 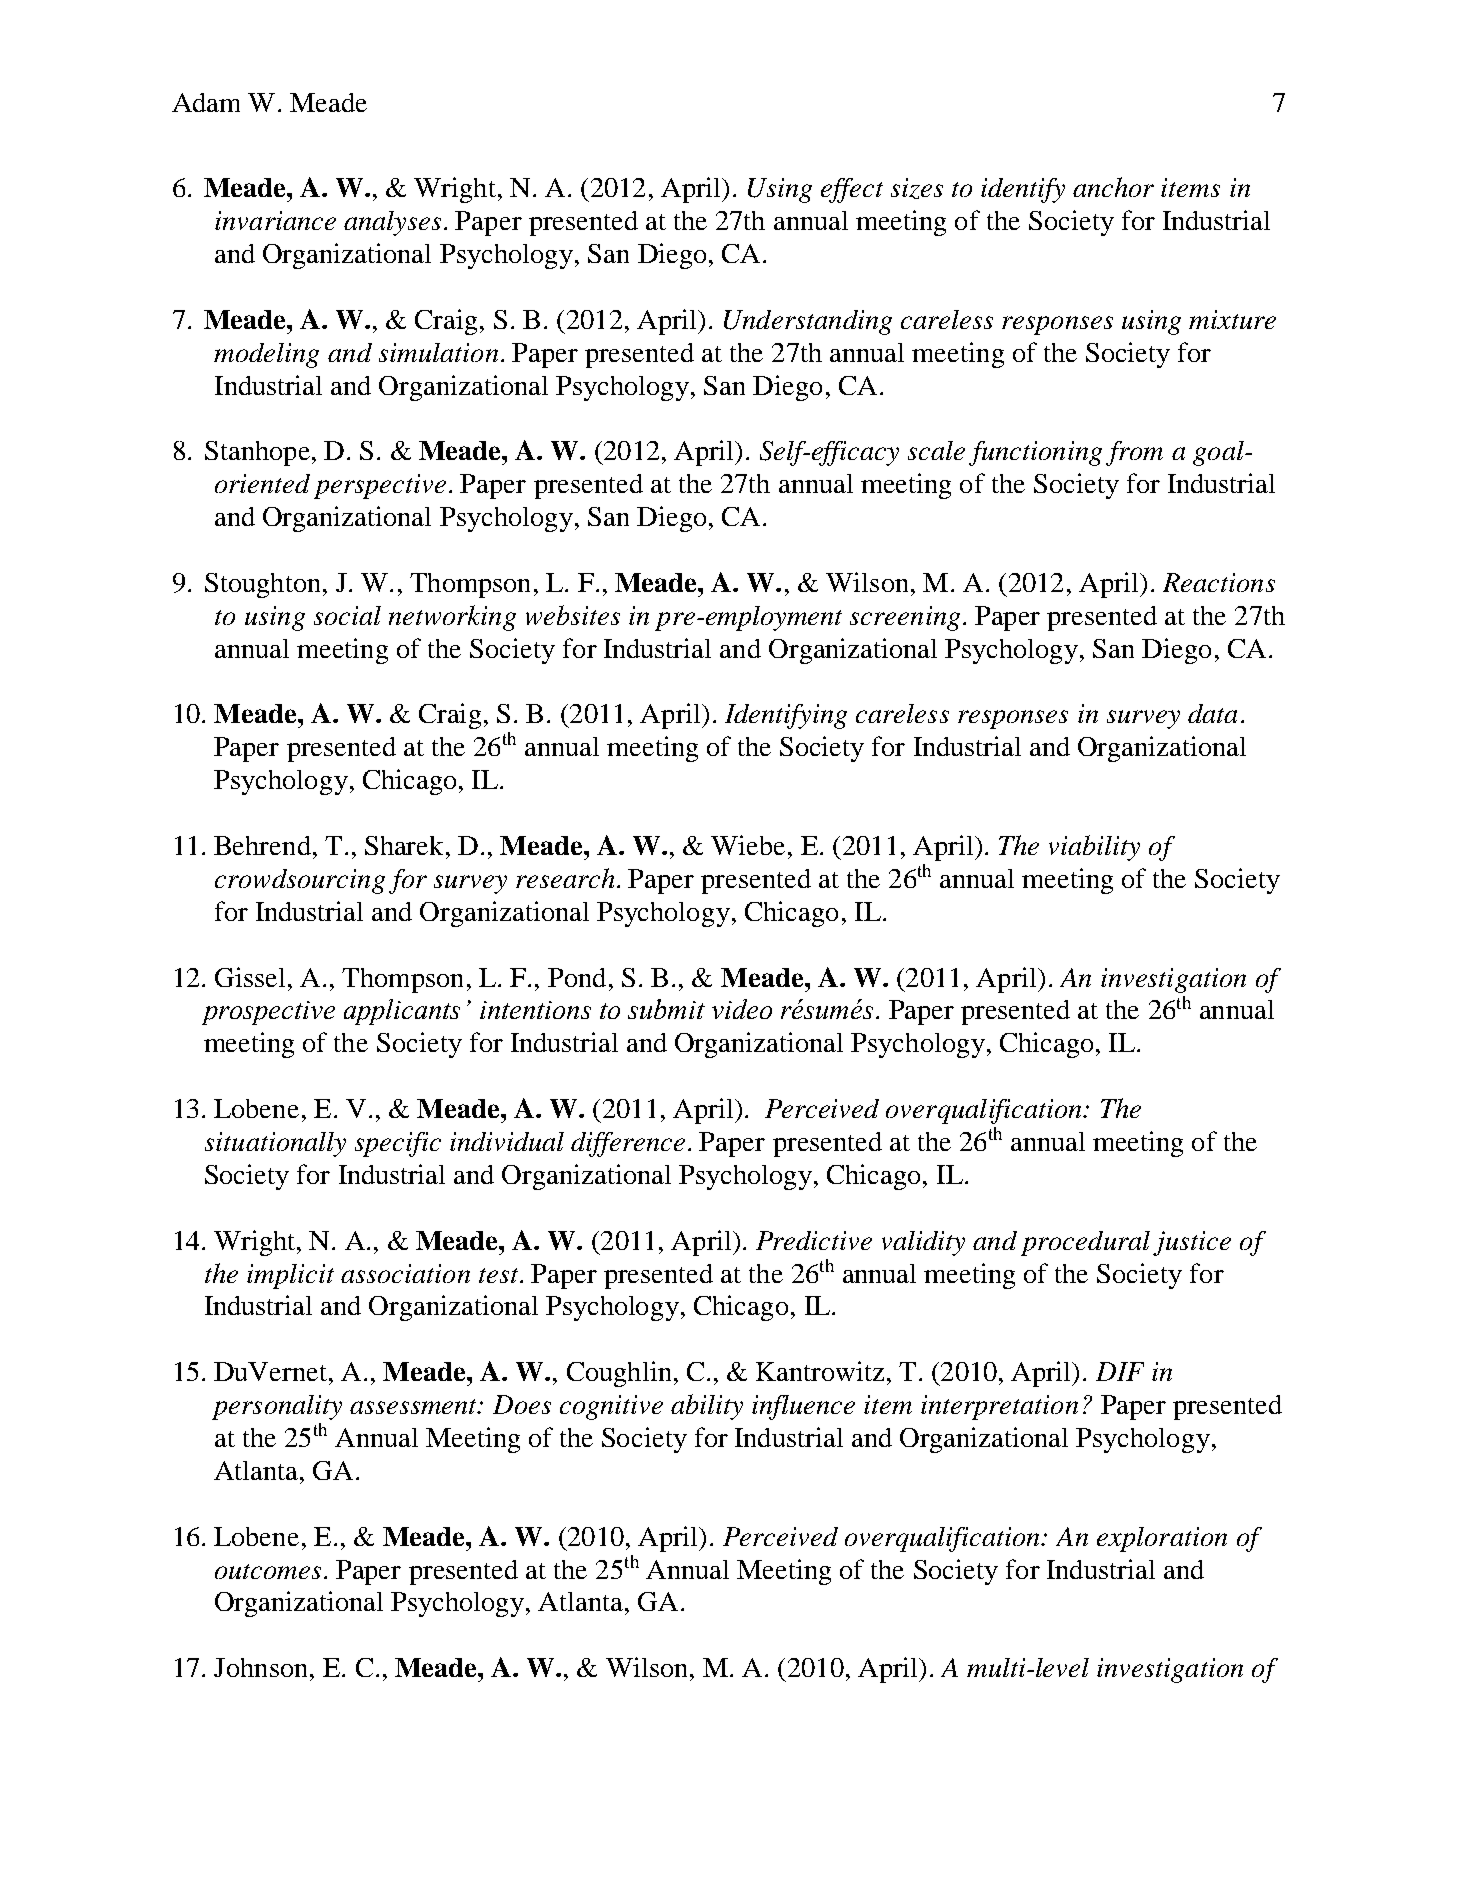 I want to click on data, so click(x=1212, y=713).
